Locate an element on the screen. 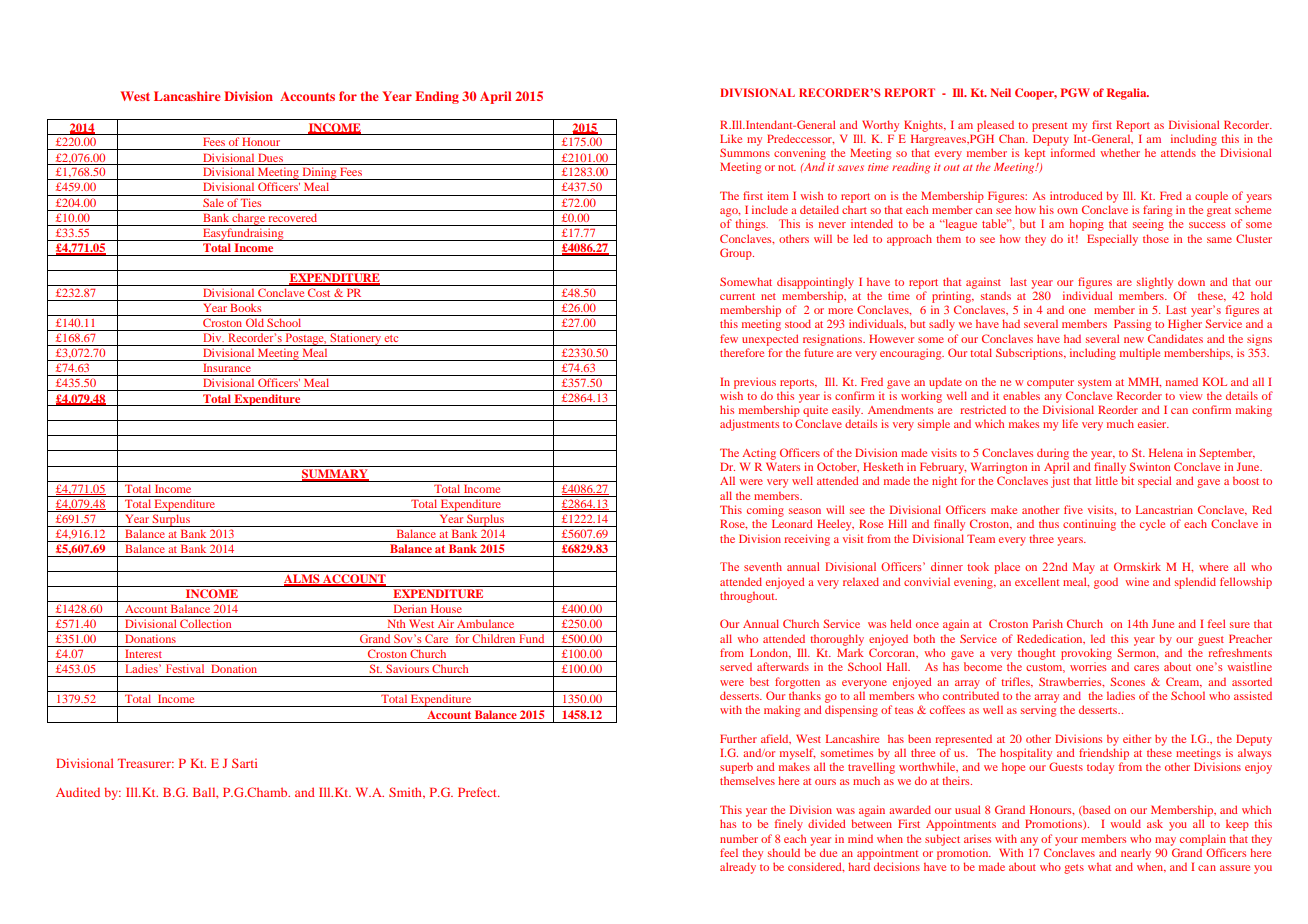 The height and width of the screenshot is (924, 1308). Ending is located at coordinates (437, 97).
